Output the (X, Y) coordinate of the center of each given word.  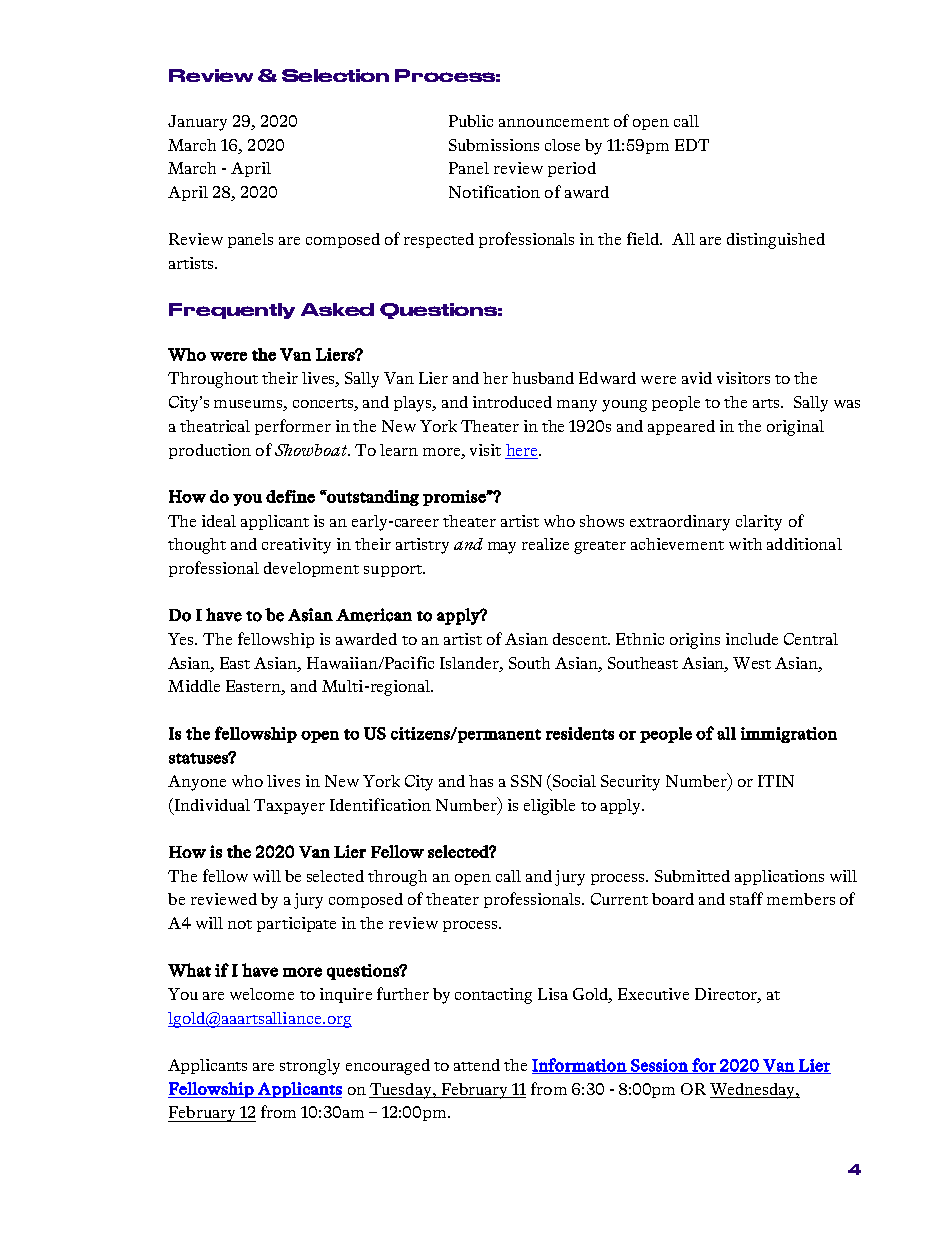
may (502, 548)
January (197, 123)
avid (697, 378)
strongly (310, 1067)
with (745, 544)
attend (477, 1065)
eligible (549, 807)
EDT (692, 145)
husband (543, 378)
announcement (554, 122)
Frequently (232, 311)
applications (779, 877)
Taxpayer (289, 807)
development (311, 569)
